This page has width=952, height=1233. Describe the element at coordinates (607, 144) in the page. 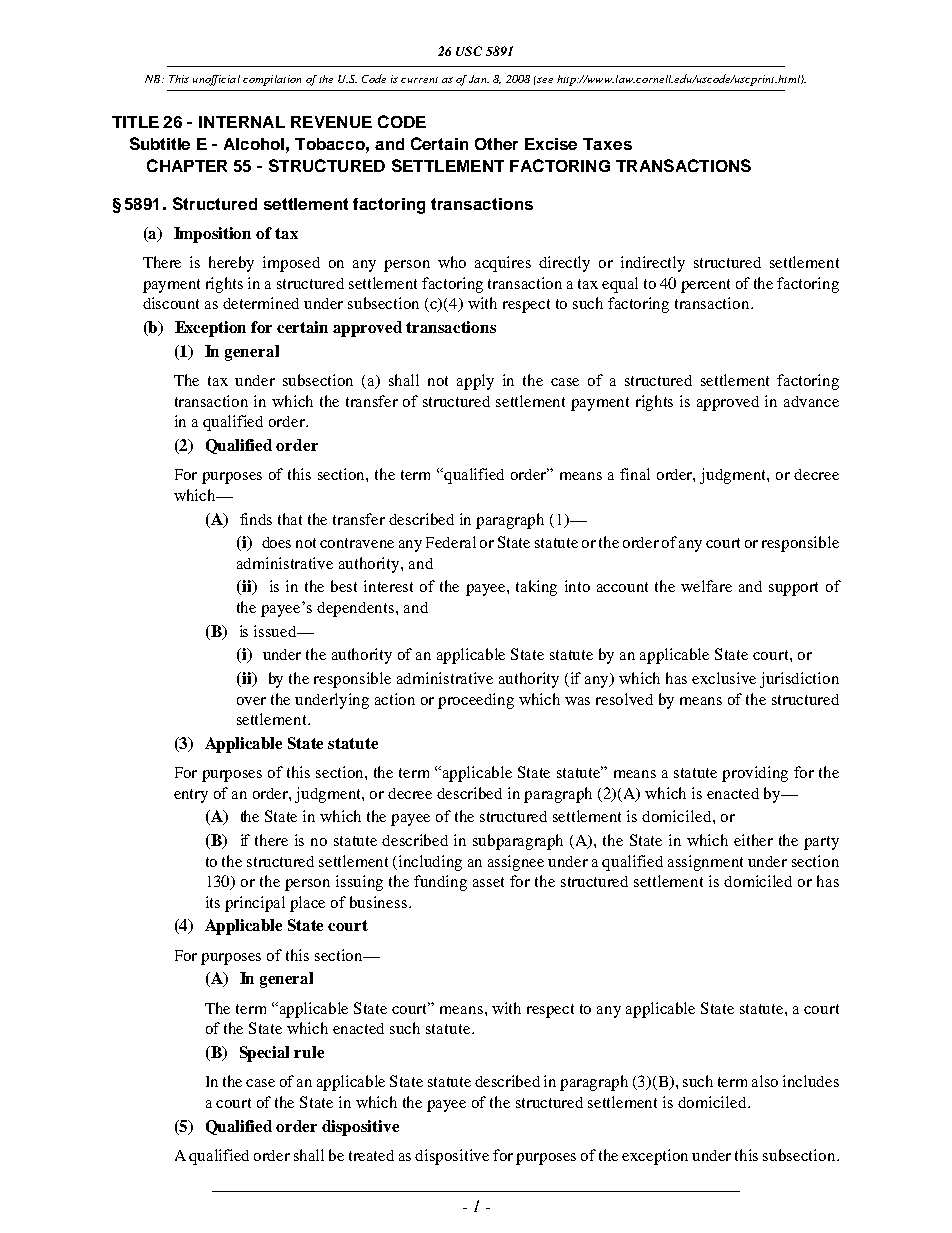

I see `Taxes` at that location.
